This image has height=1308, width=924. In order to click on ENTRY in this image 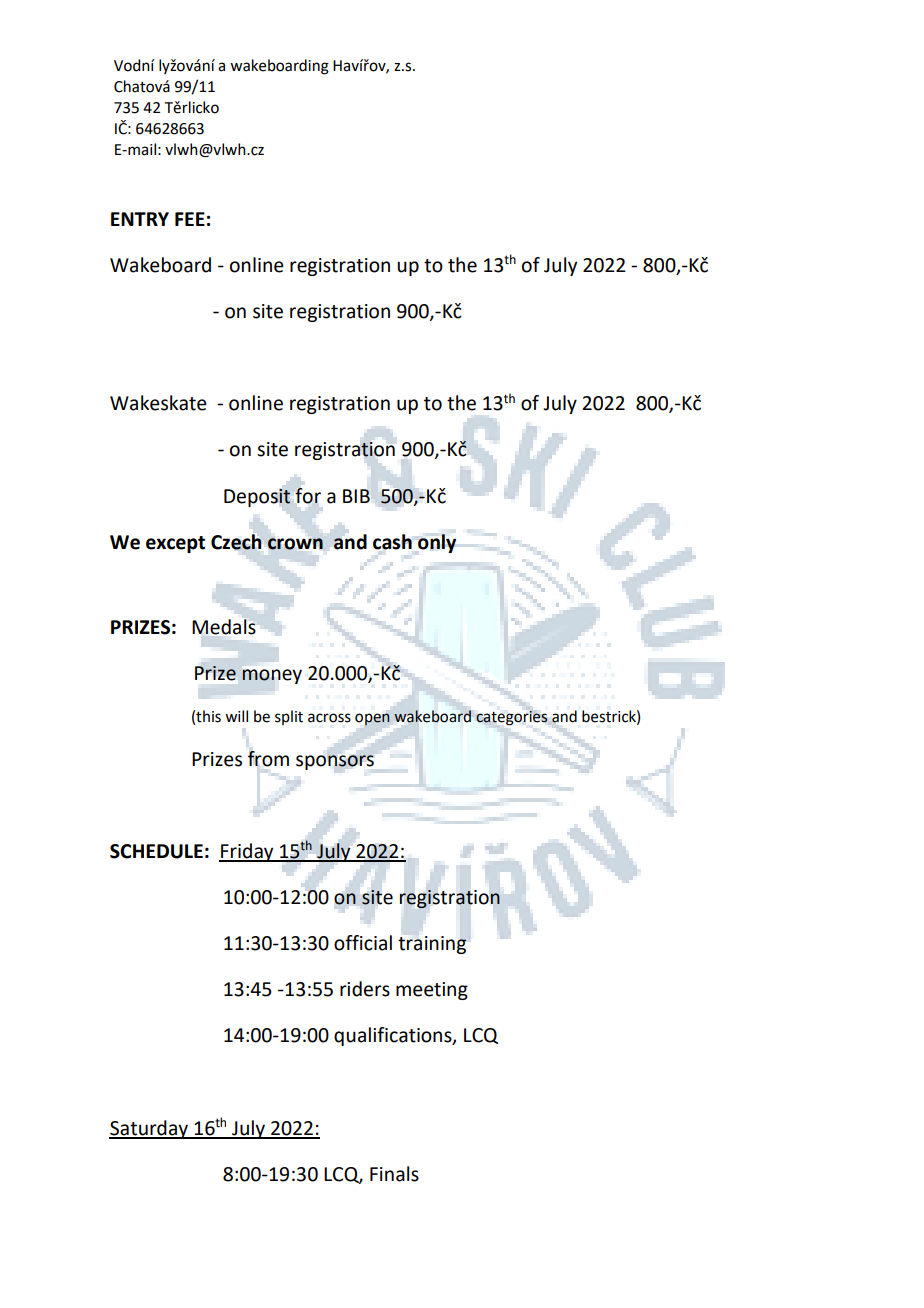, I will do `click(140, 219)`.
